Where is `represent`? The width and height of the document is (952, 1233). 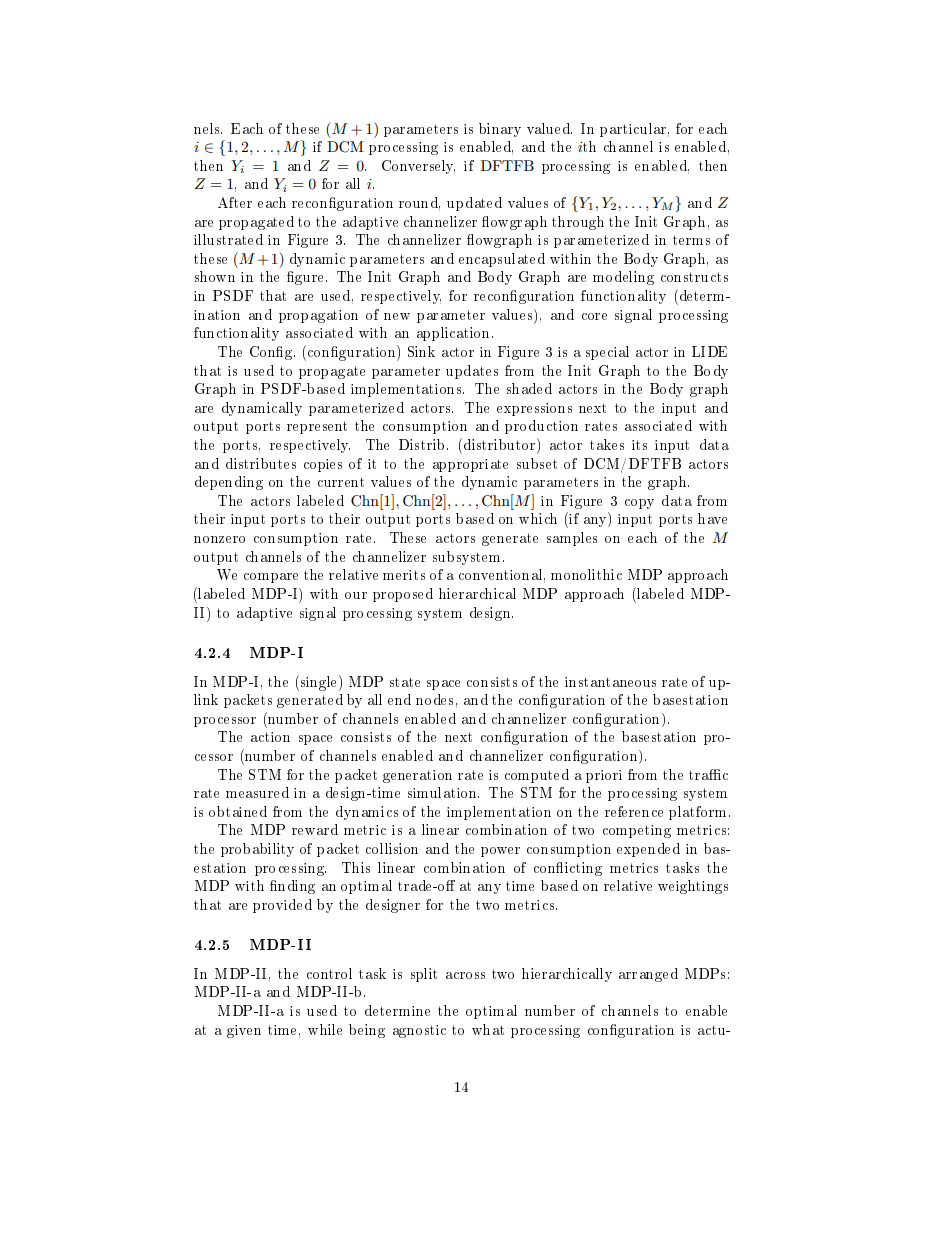 represent is located at coordinates (317, 427).
